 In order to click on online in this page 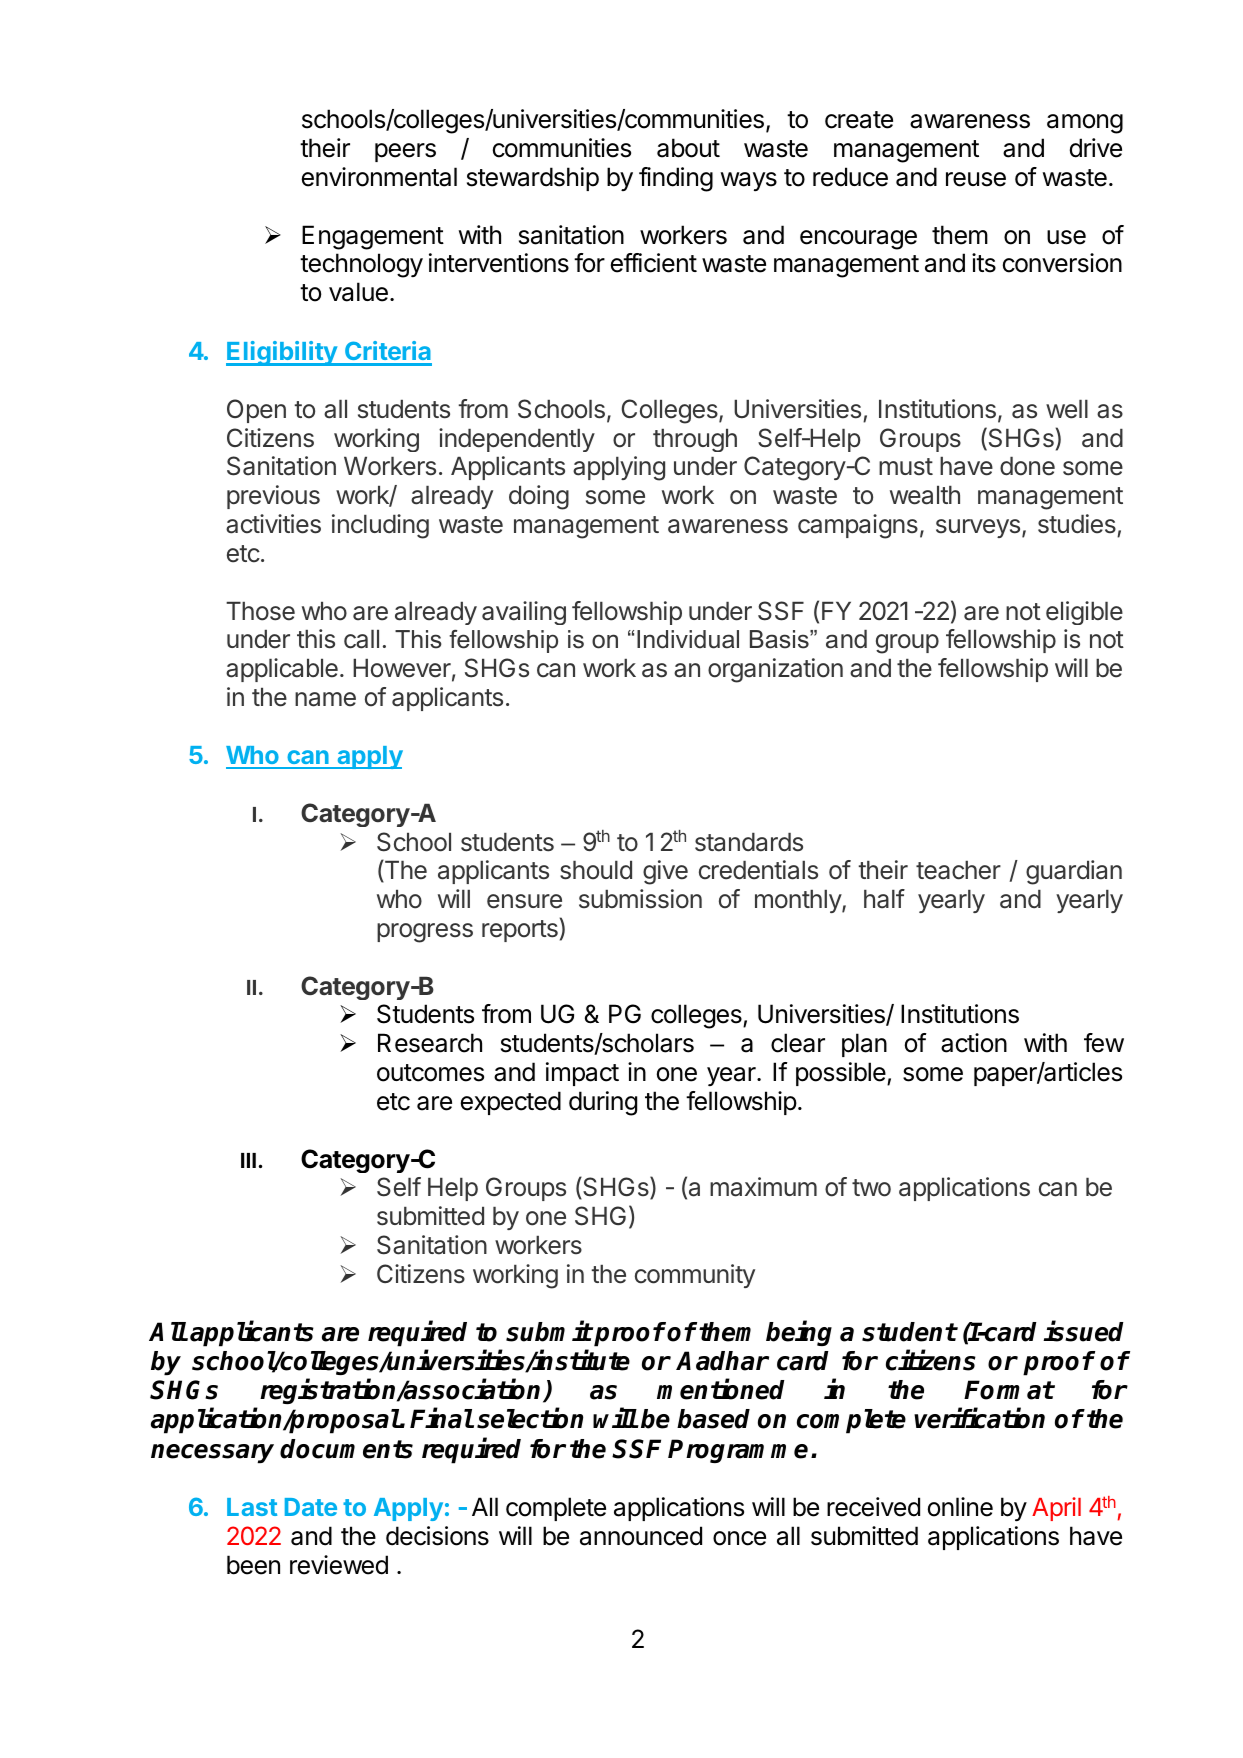, I will do `click(960, 1507)`.
